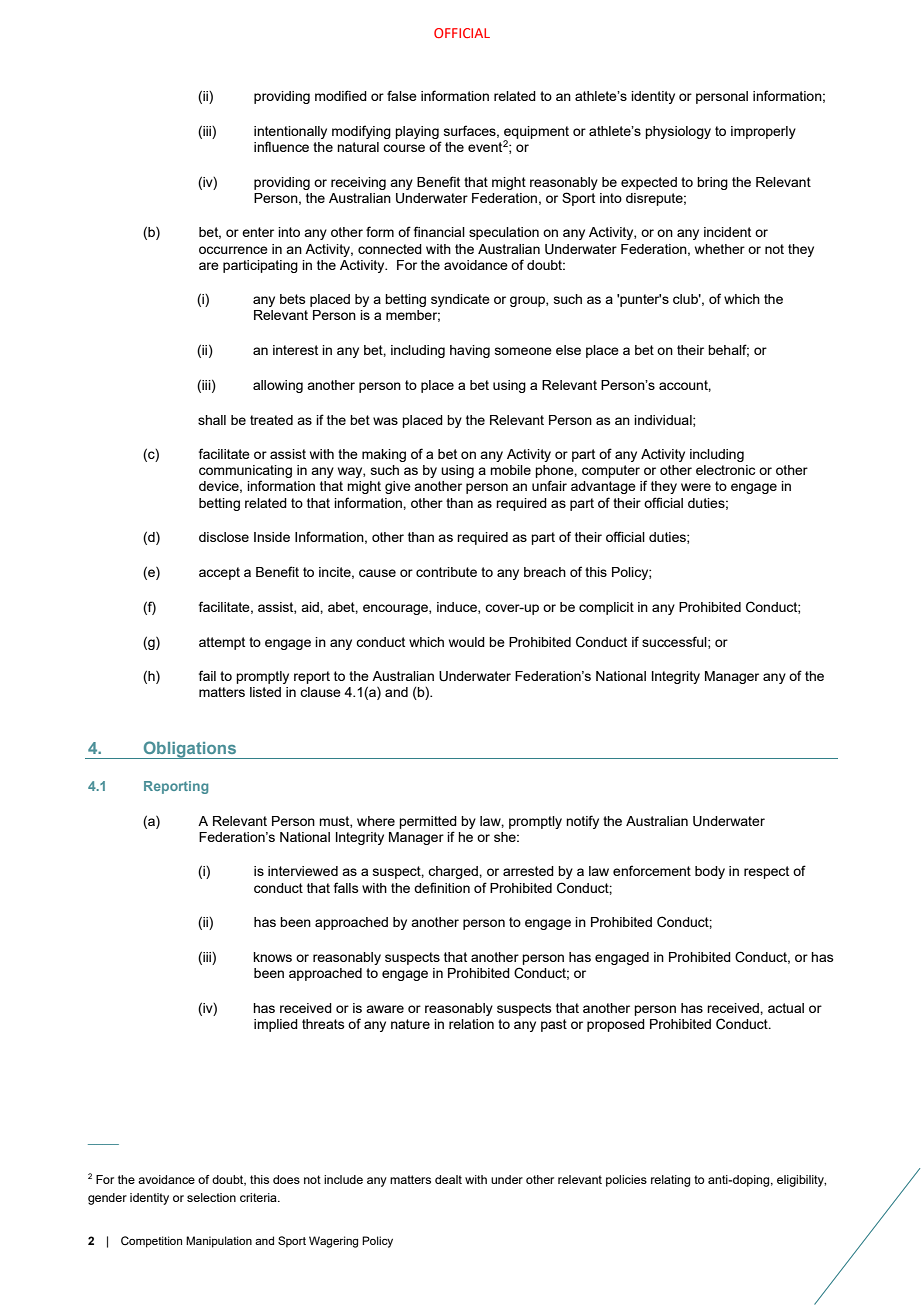 The width and height of the image is (924, 1308). I want to click on selection, so click(211, 1197).
